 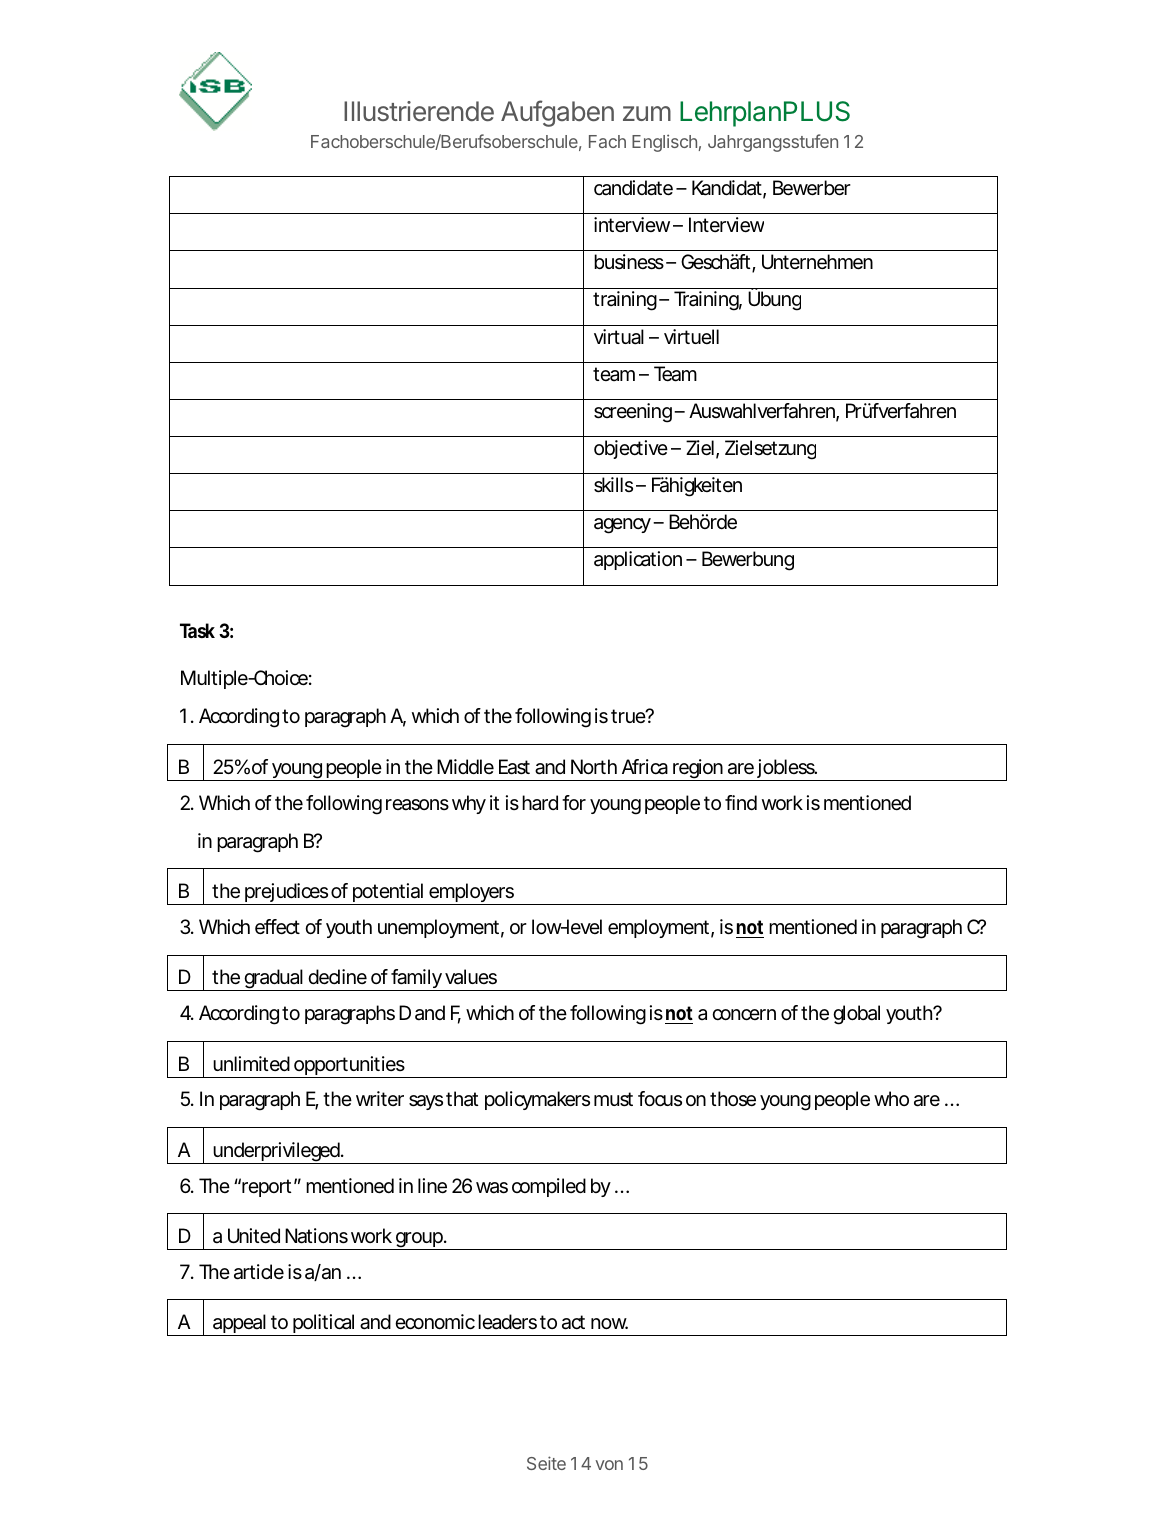 I want to click on appeal, so click(x=239, y=1325).
